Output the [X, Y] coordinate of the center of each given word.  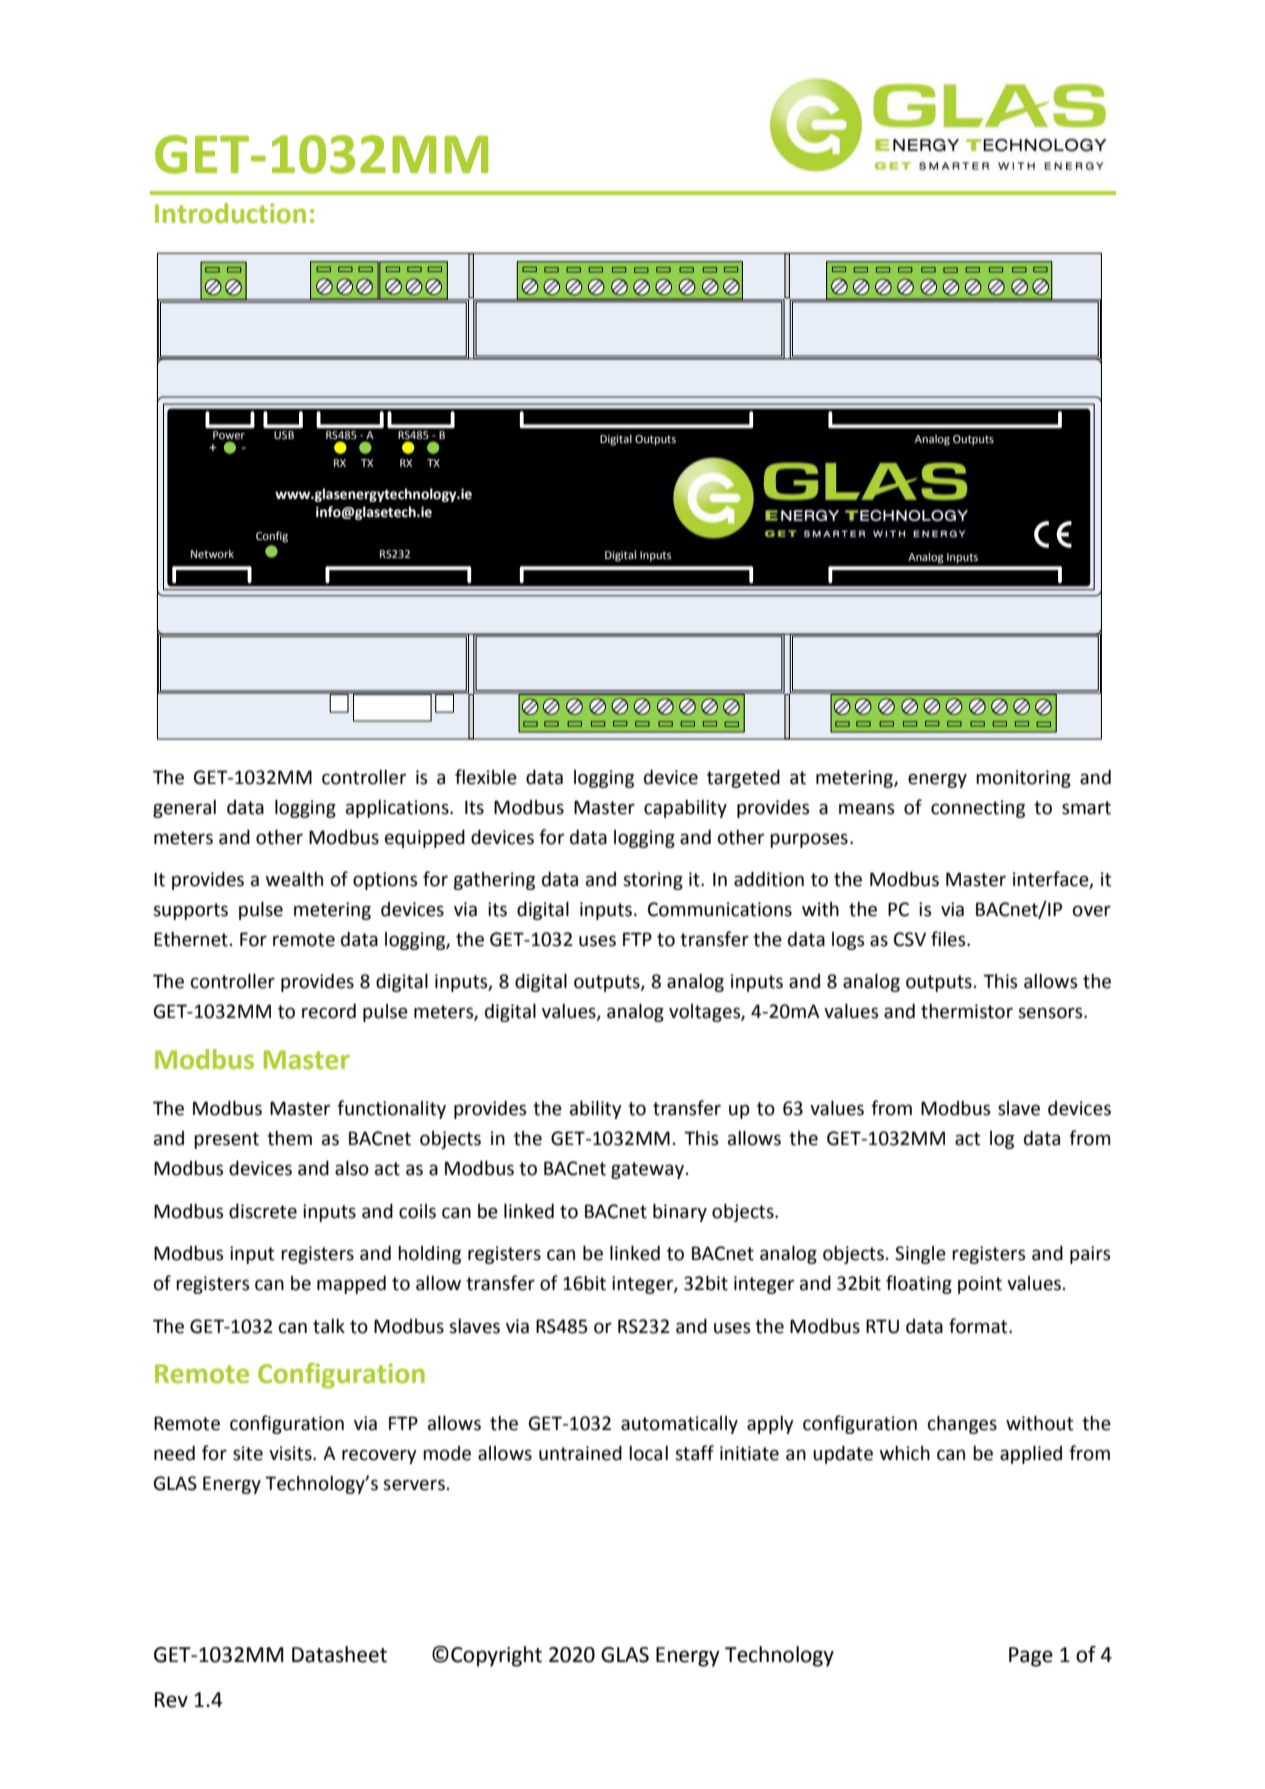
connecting [978, 809]
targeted [743, 778]
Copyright [496, 1656]
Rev [171, 1700]
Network [212, 553]
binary [680, 1212]
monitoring [1023, 779]
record [329, 1011]
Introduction [230, 213]
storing [653, 881]
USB [284, 435]
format [979, 1326]
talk [329, 1326]
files [949, 939]
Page [1031, 1657]
